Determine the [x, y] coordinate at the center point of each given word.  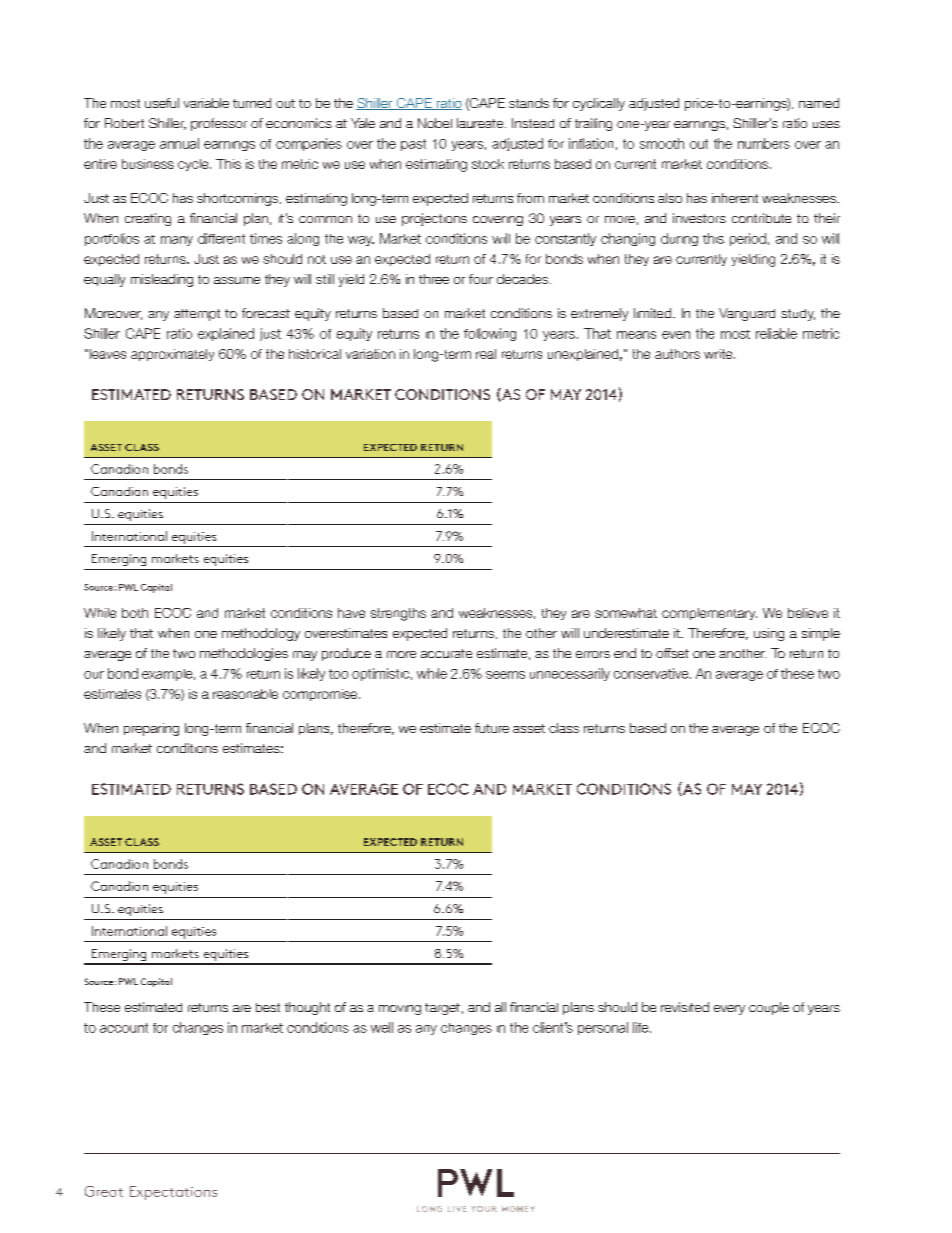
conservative [652, 673]
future [492, 728]
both [135, 613]
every [729, 1010]
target [442, 1009]
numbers [764, 143]
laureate [481, 123]
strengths [398, 614]
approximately [172, 355]
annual [179, 143]
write [719, 354]
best [268, 1007]
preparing [151, 729]
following [490, 334]
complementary [709, 614]
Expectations [173, 1193]
